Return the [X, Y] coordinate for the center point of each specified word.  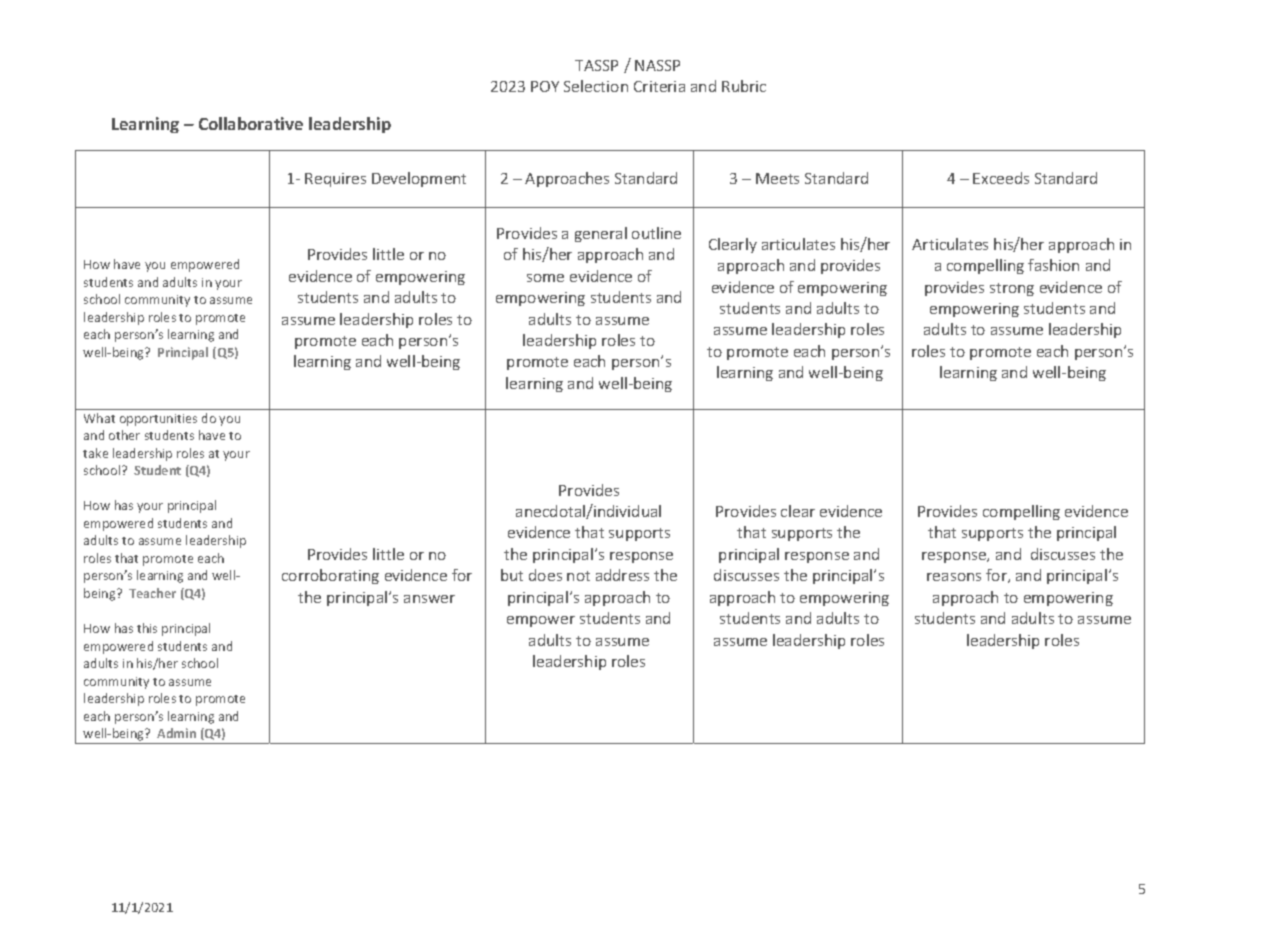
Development [419, 179]
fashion [1053, 265]
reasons [954, 577]
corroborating [330, 576]
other [124, 435]
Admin [176, 733]
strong [1012, 289]
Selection [596, 86]
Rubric [744, 86]
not [578, 576]
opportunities [158, 420]
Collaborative [251, 123]
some [545, 278]
